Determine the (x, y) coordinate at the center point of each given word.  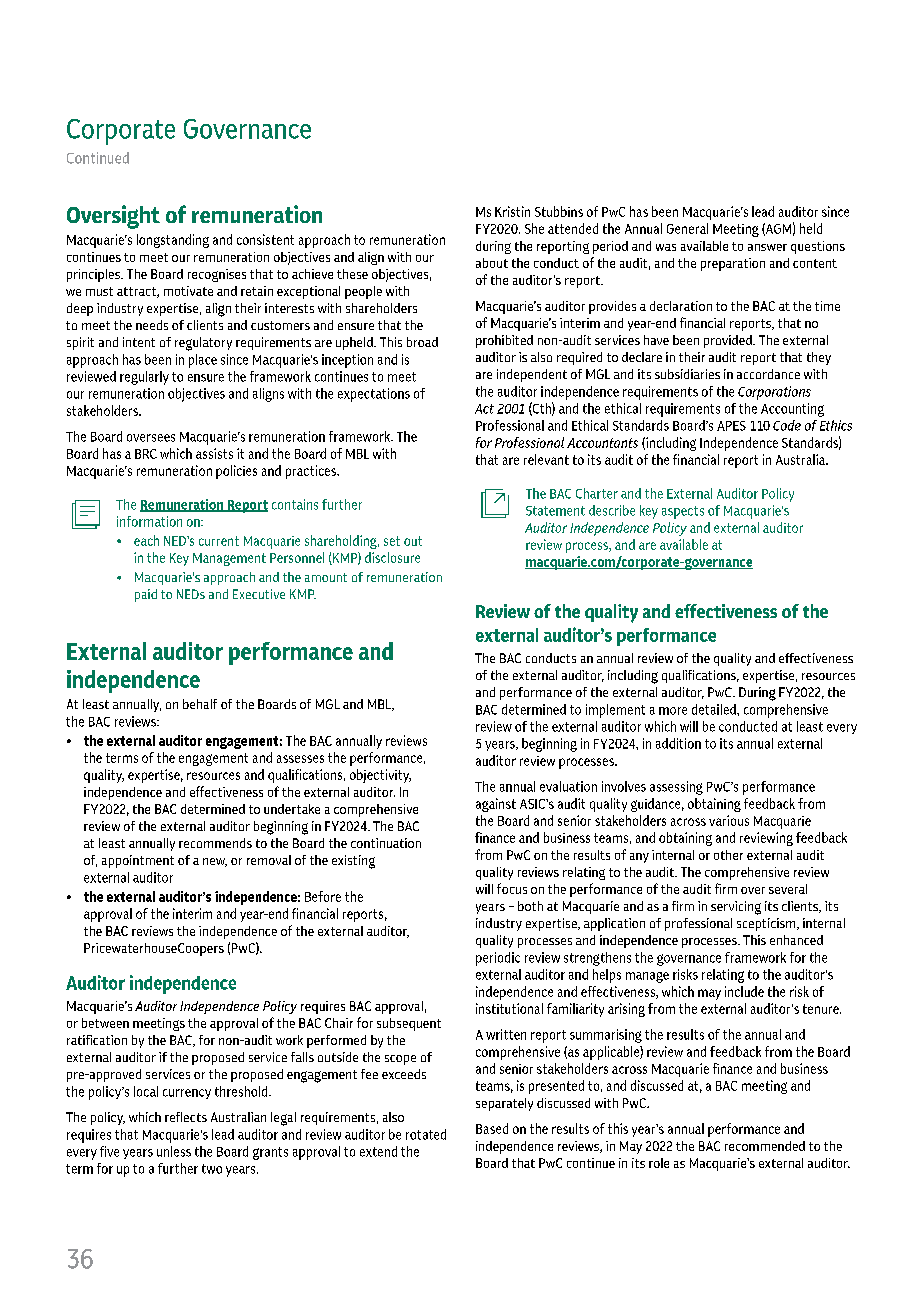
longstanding (173, 241)
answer (767, 247)
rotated (426, 1134)
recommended (765, 1146)
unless (174, 1151)
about (492, 263)
